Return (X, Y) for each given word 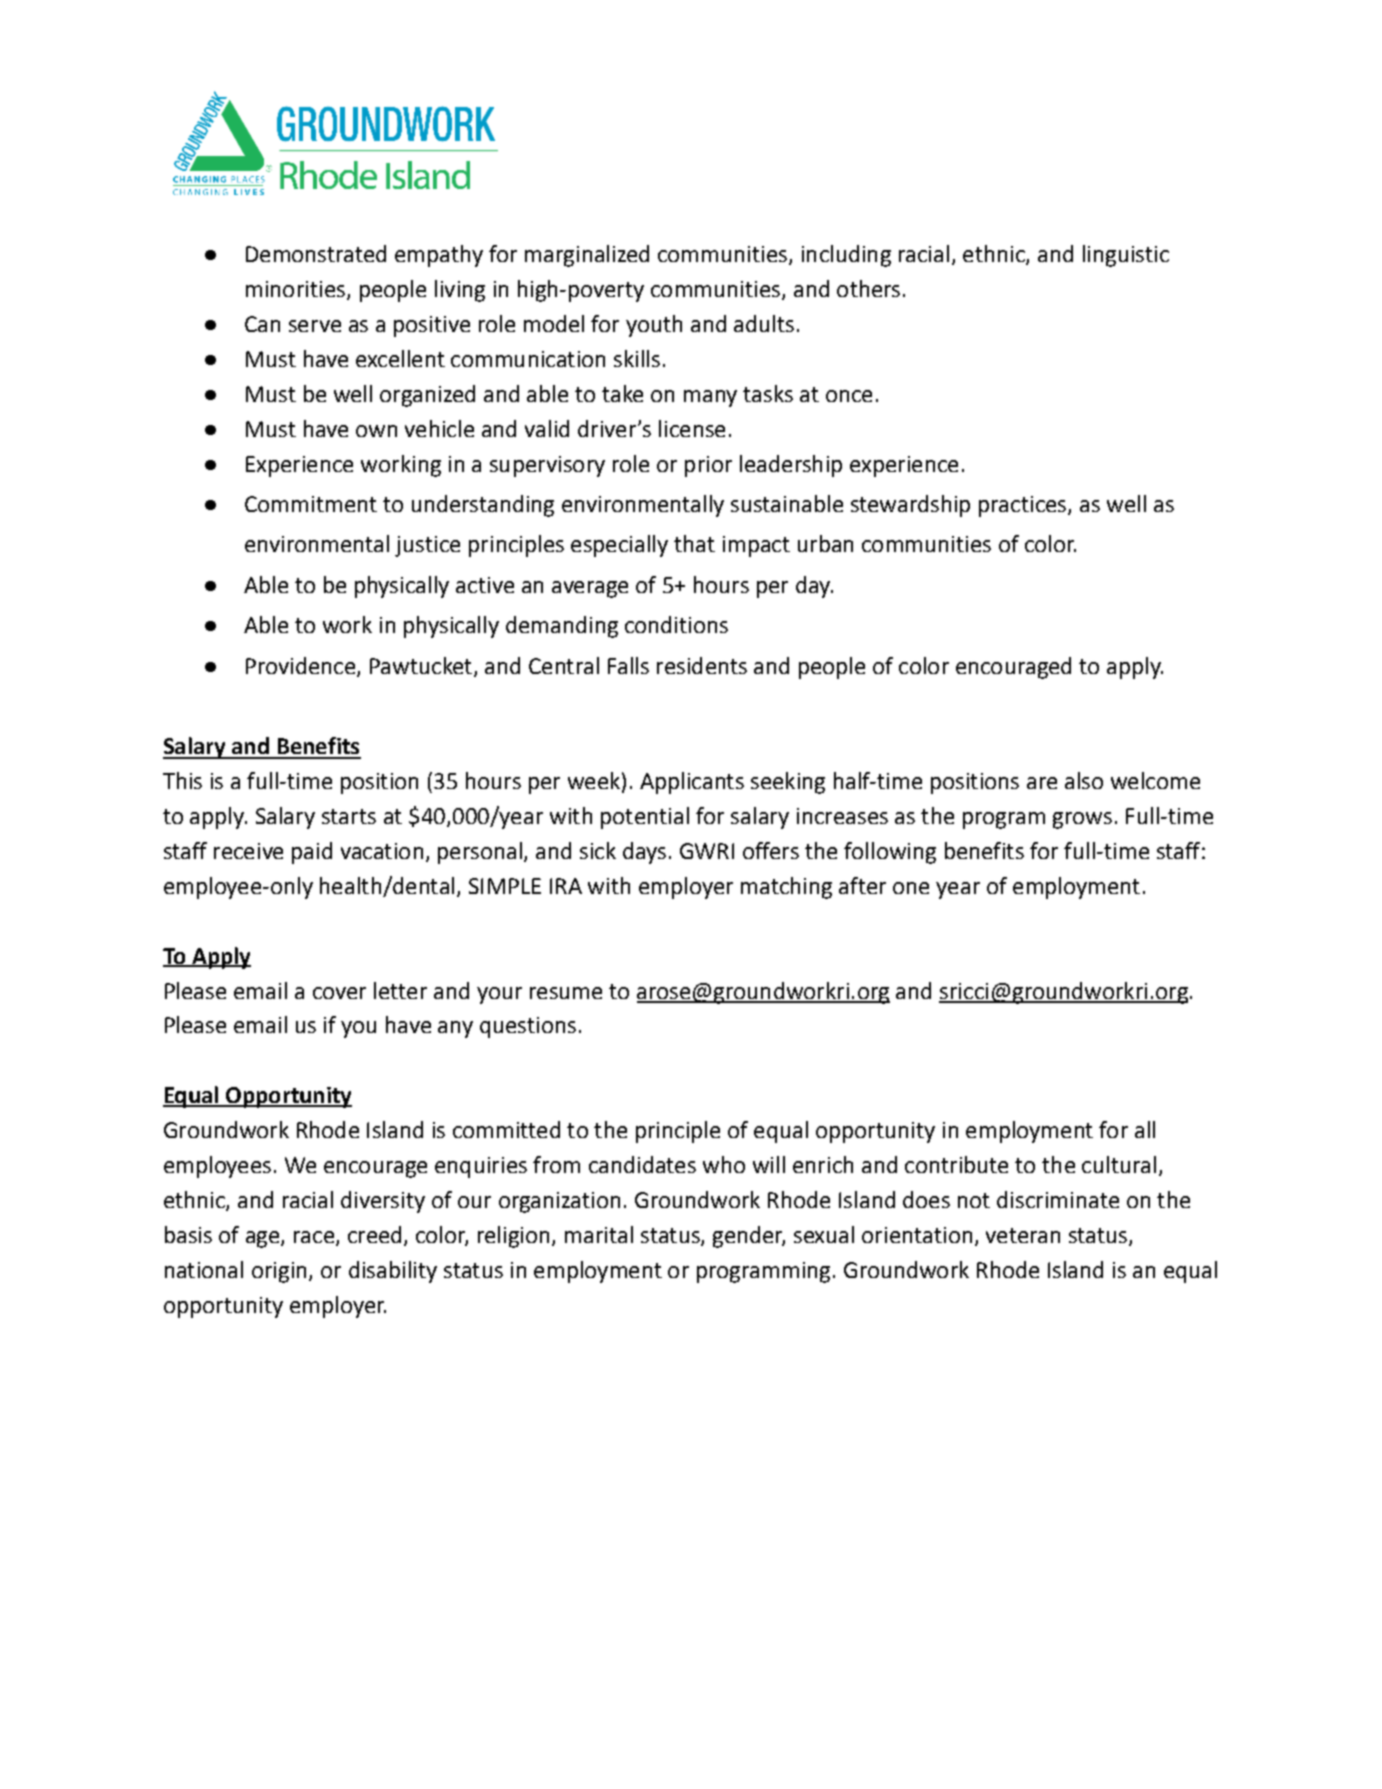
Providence (300, 665)
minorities (295, 289)
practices (1024, 506)
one (911, 888)
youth (654, 326)
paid (312, 853)
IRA (566, 886)
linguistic (1126, 256)
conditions (676, 624)
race (314, 1237)
